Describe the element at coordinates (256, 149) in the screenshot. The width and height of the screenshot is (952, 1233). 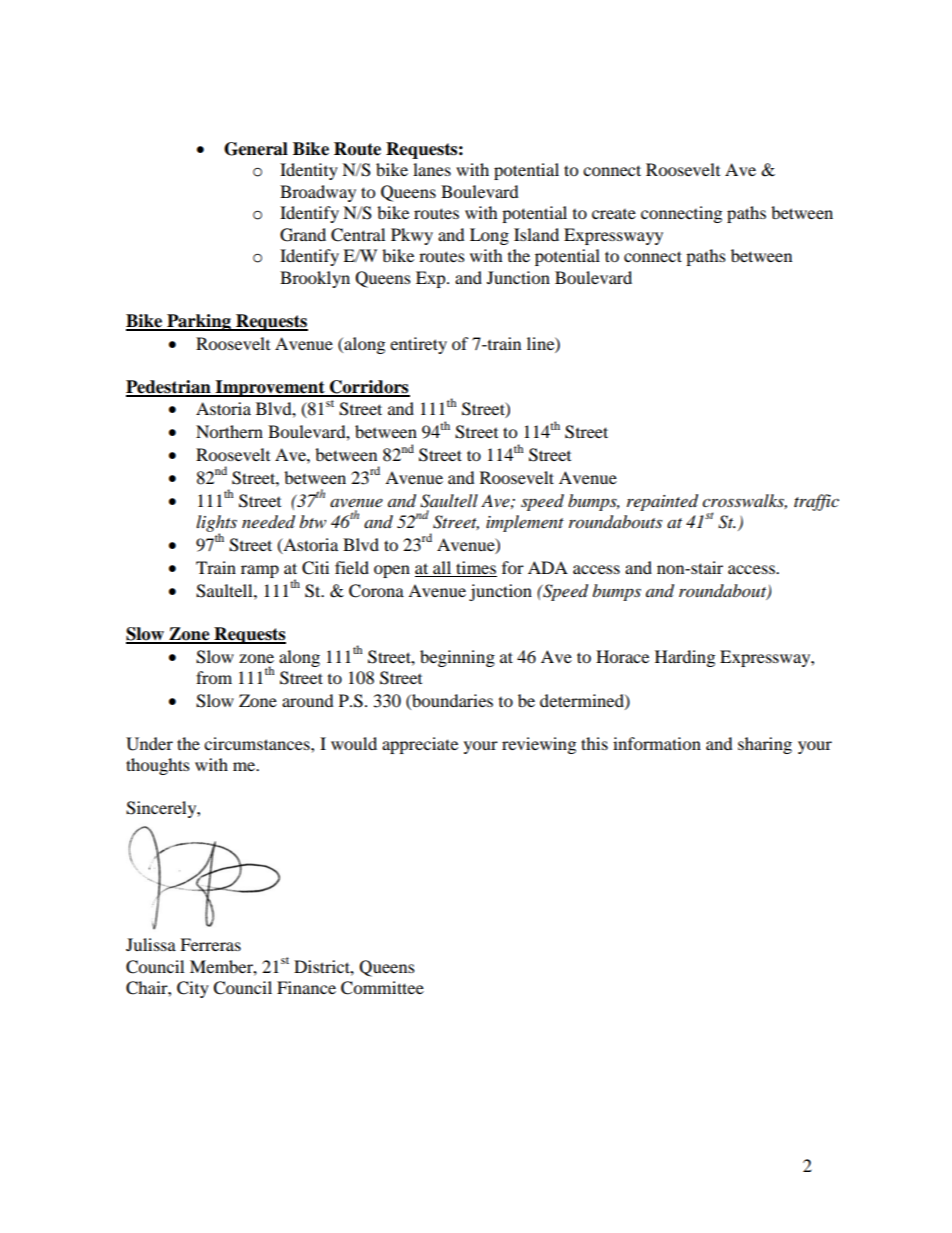
I see `General` at that location.
